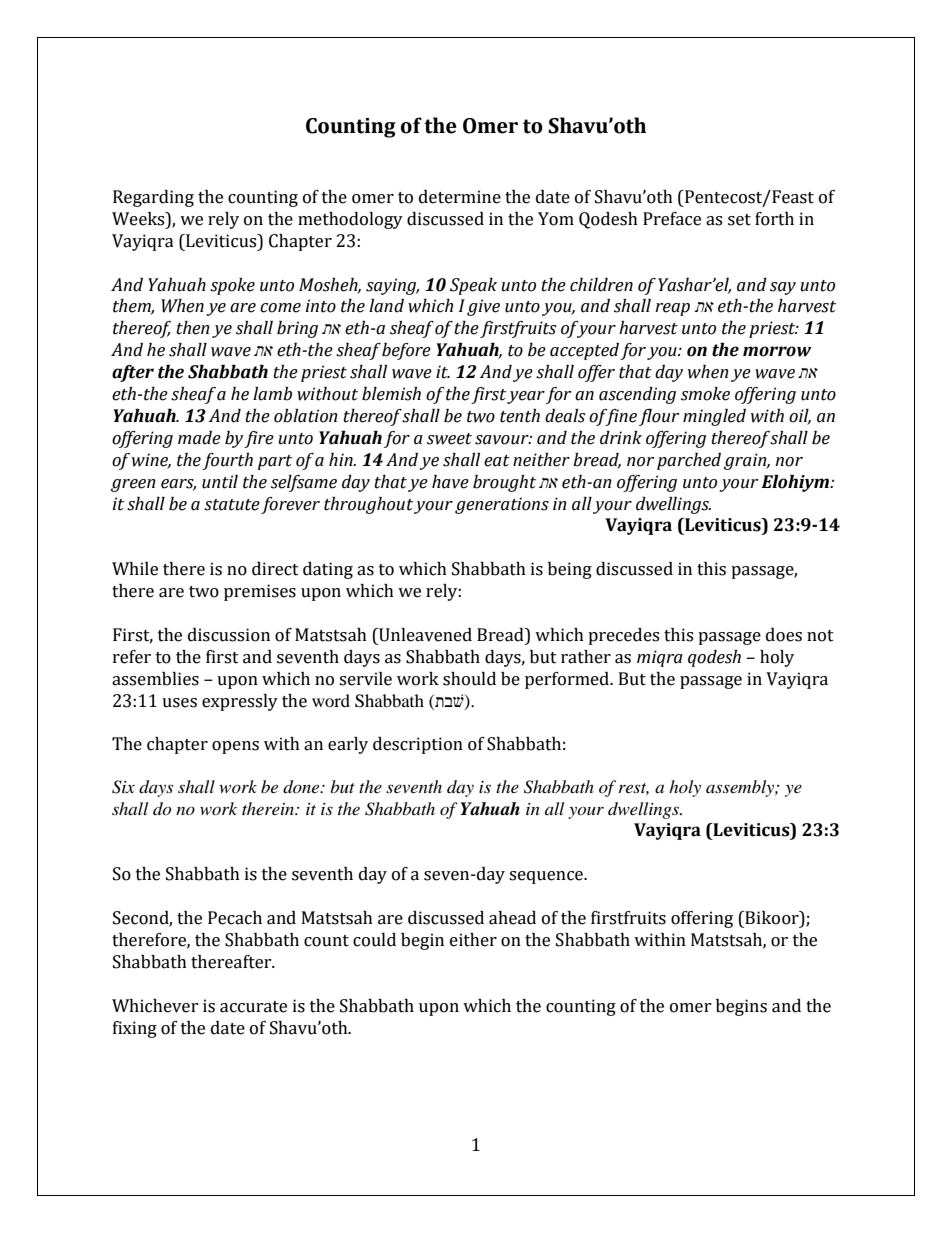 The width and height of the document is (952, 1233). Describe the element at coordinates (784, 635) in the document. I see `does` at that location.
